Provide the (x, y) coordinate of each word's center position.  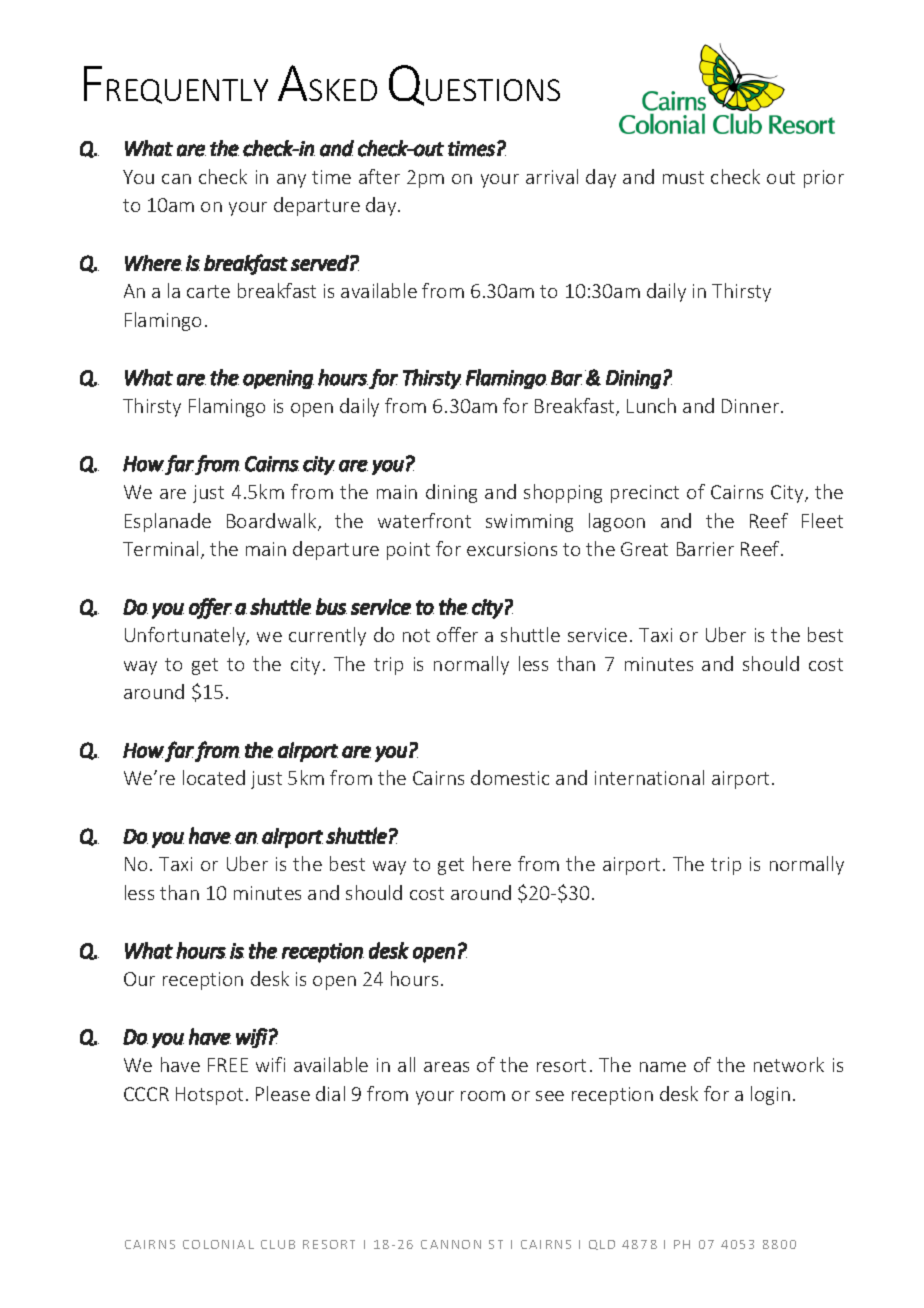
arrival (552, 176)
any (291, 181)
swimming (529, 523)
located (214, 777)
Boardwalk (273, 522)
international (649, 777)
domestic (510, 777)
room (483, 1096)
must (683, 177)
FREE (228, 1065)
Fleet (822, 520)
